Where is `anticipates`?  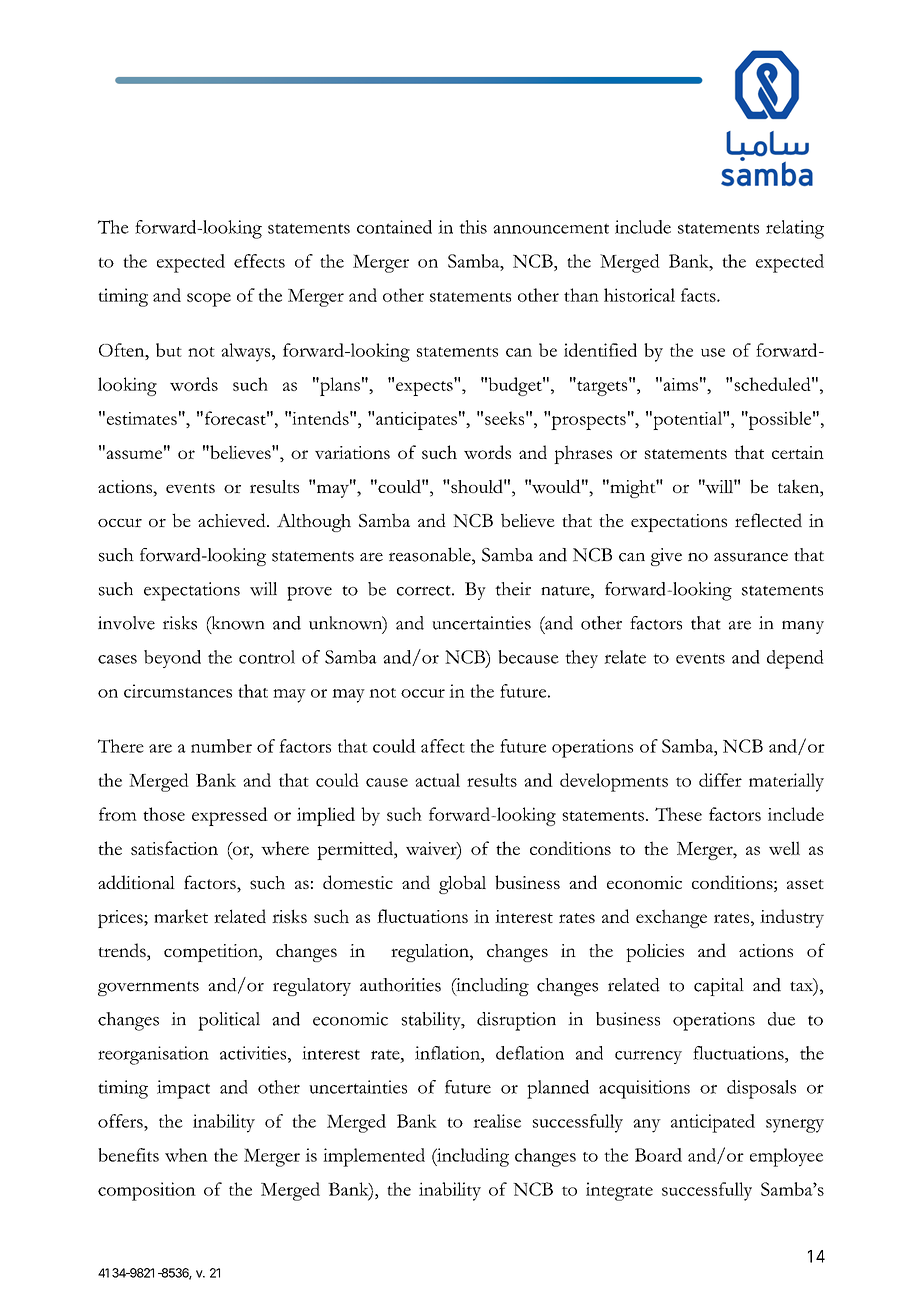 anticipates is located at coordinates (416, 421).
